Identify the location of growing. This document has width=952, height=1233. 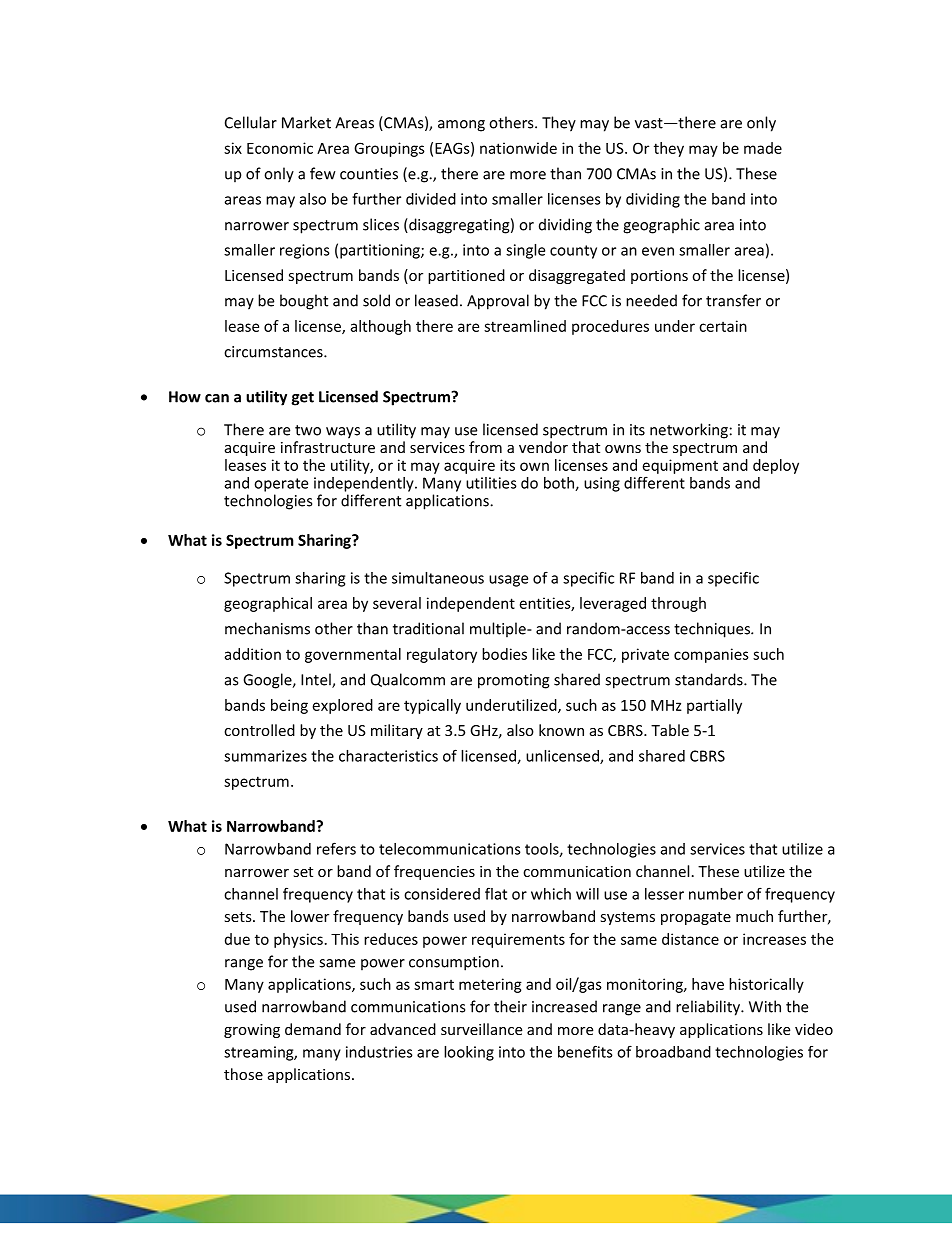
(252, 1031).
